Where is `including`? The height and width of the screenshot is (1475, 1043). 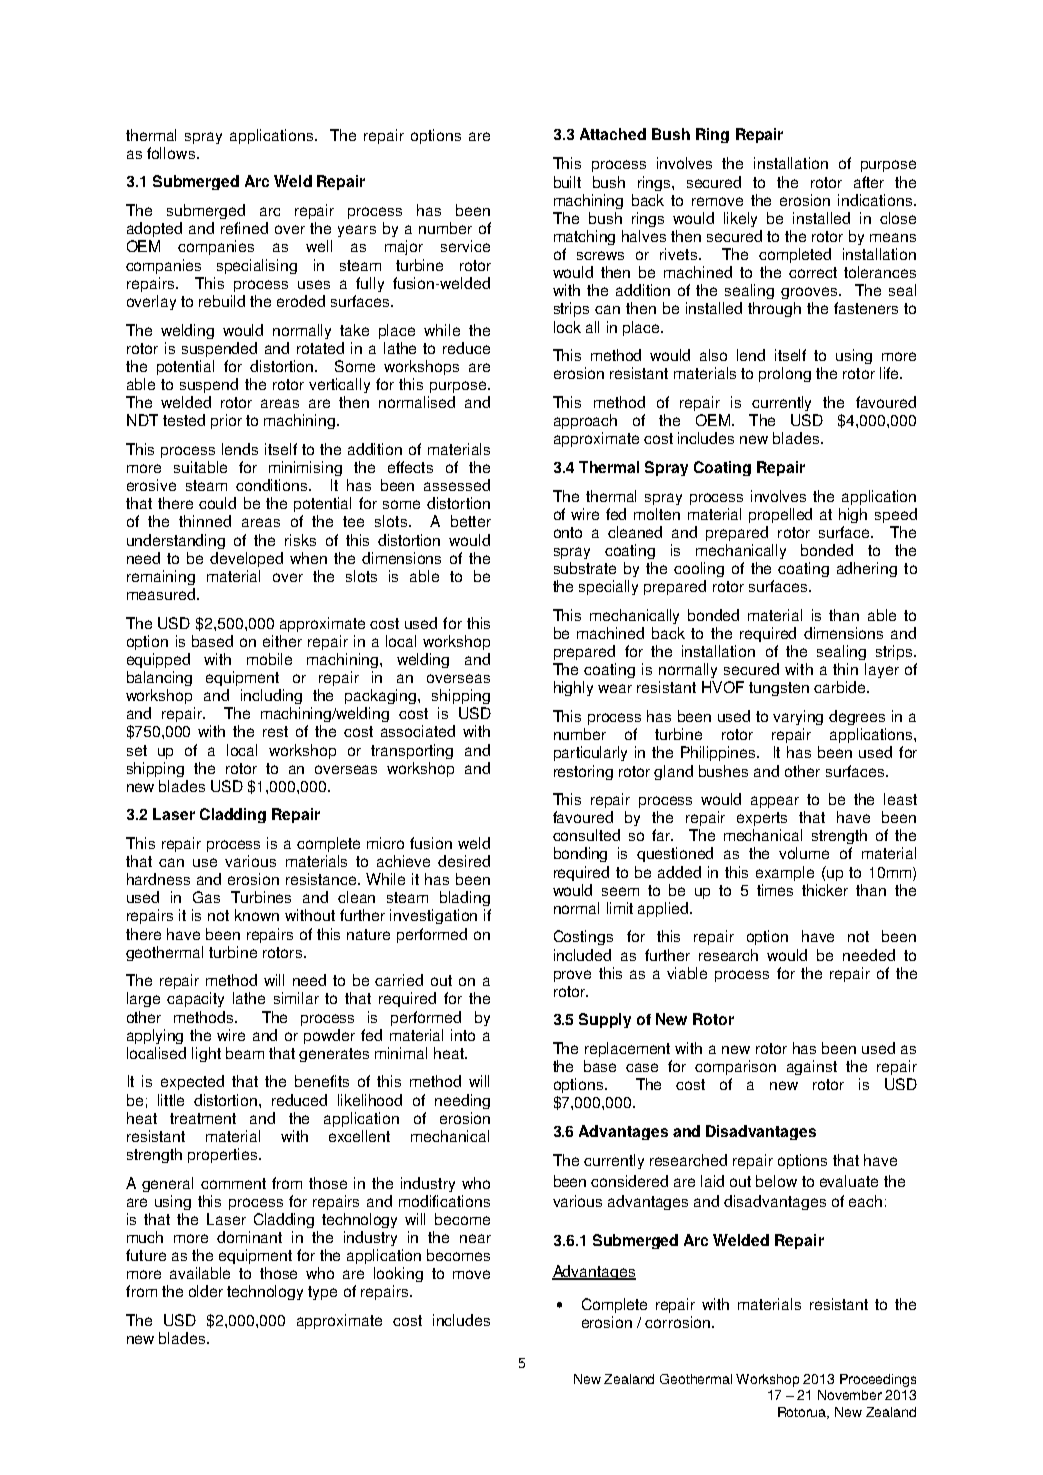 including is located at coordinates (271, 696).
